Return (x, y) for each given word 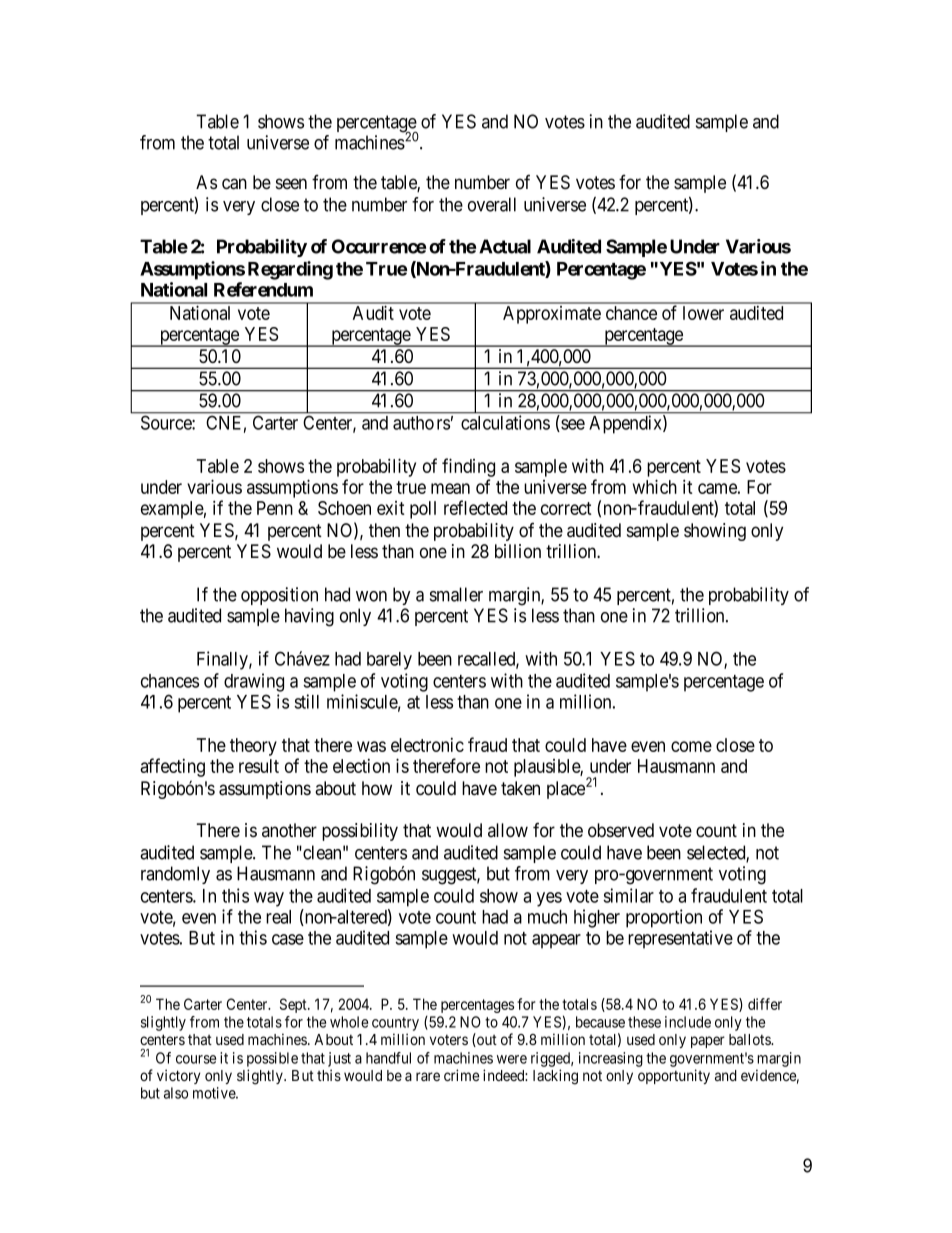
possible (272, 1059)
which (655, 486)
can (234, 184)
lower (703, 313)
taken (520, 788)
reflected (475, 507)
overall (492, 204)
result (259, 766)
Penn (275, 508)
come (691, 746)
